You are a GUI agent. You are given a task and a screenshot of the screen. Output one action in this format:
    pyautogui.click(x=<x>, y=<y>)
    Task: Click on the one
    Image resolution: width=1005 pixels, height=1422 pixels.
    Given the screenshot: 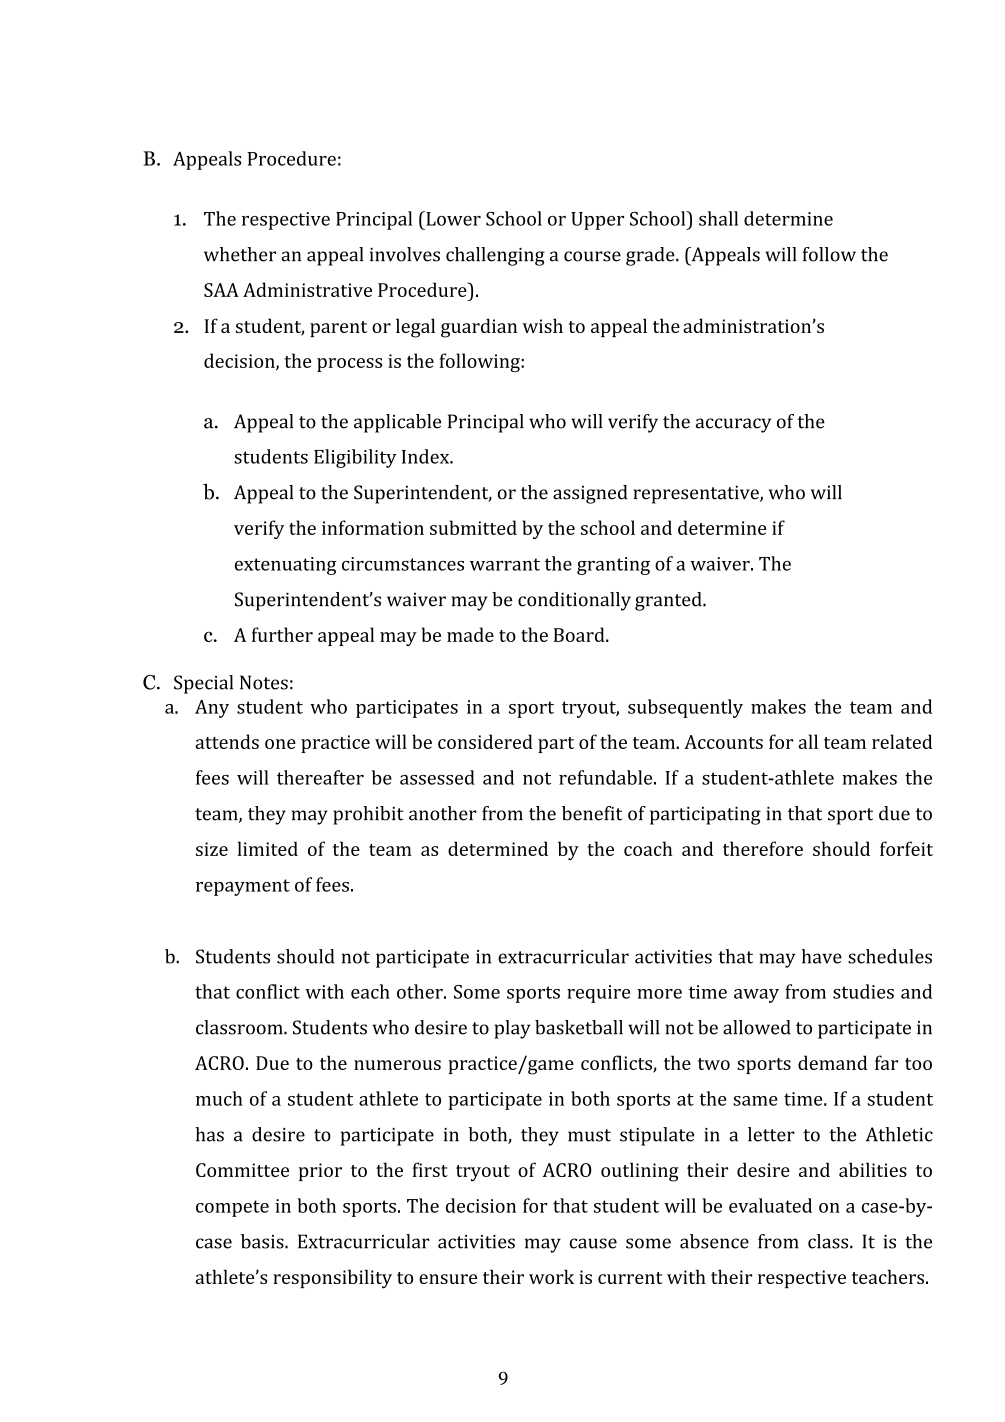 What is the action you would take?
    pyautogui.click(x=280, y=744)
